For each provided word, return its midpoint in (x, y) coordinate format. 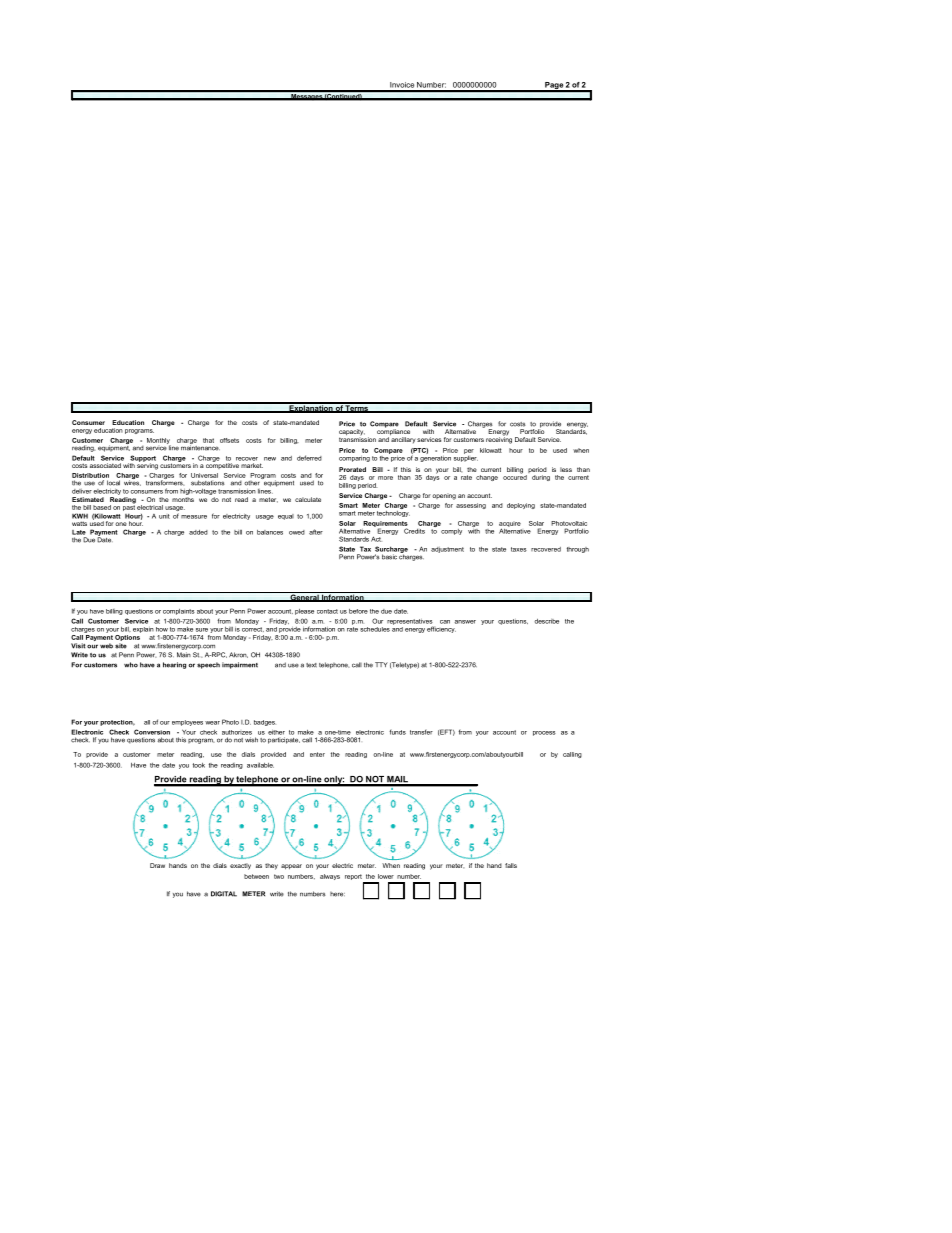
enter (317, 754)
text (311, 665)
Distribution (90, 475)
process (544, 733)
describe (546, 621)
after (316, 532)
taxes (519, 549)
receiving (499, 439)
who (131, 665)
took (199, 765)
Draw (157, 865)
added (198, 532)
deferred (309, 458)
